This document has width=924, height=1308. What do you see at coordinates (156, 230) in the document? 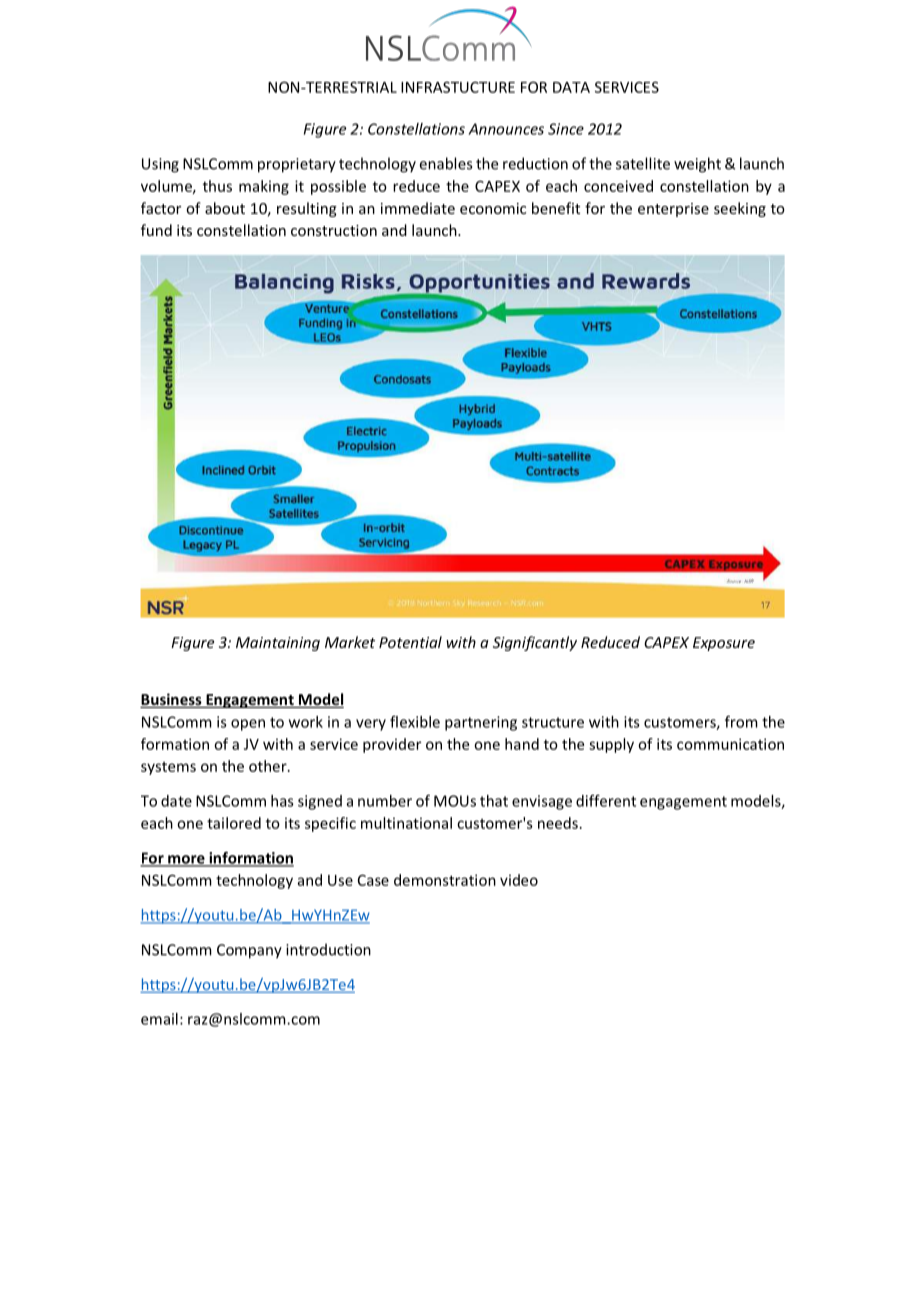
I see `fund` at bounding box center [156, 230].
